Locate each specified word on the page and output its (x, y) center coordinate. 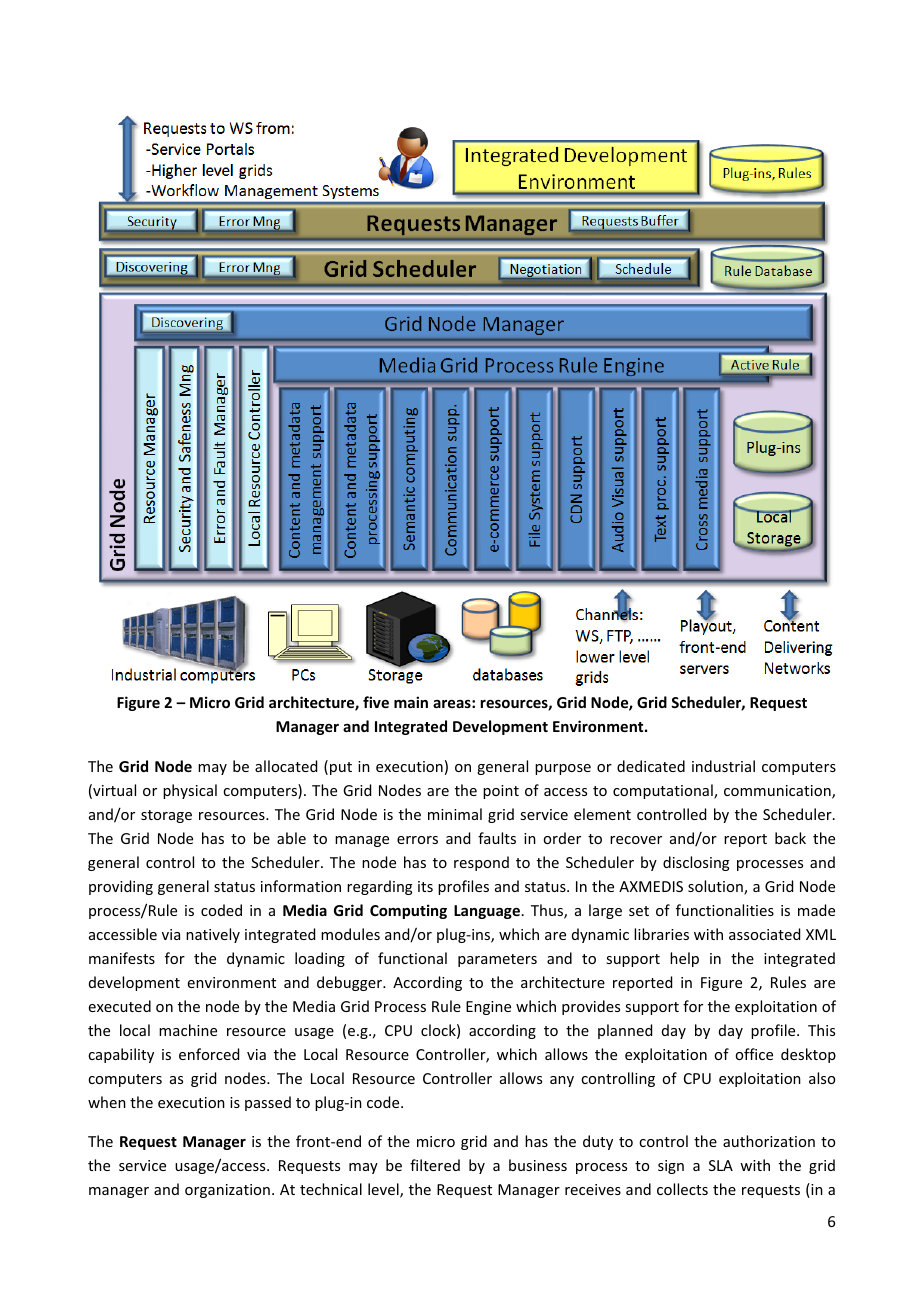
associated (764, 934)
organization (227, 1191)
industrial (723, 766)
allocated (286, 766)
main (411, 702)
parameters (497, 960)
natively (213, 935)
